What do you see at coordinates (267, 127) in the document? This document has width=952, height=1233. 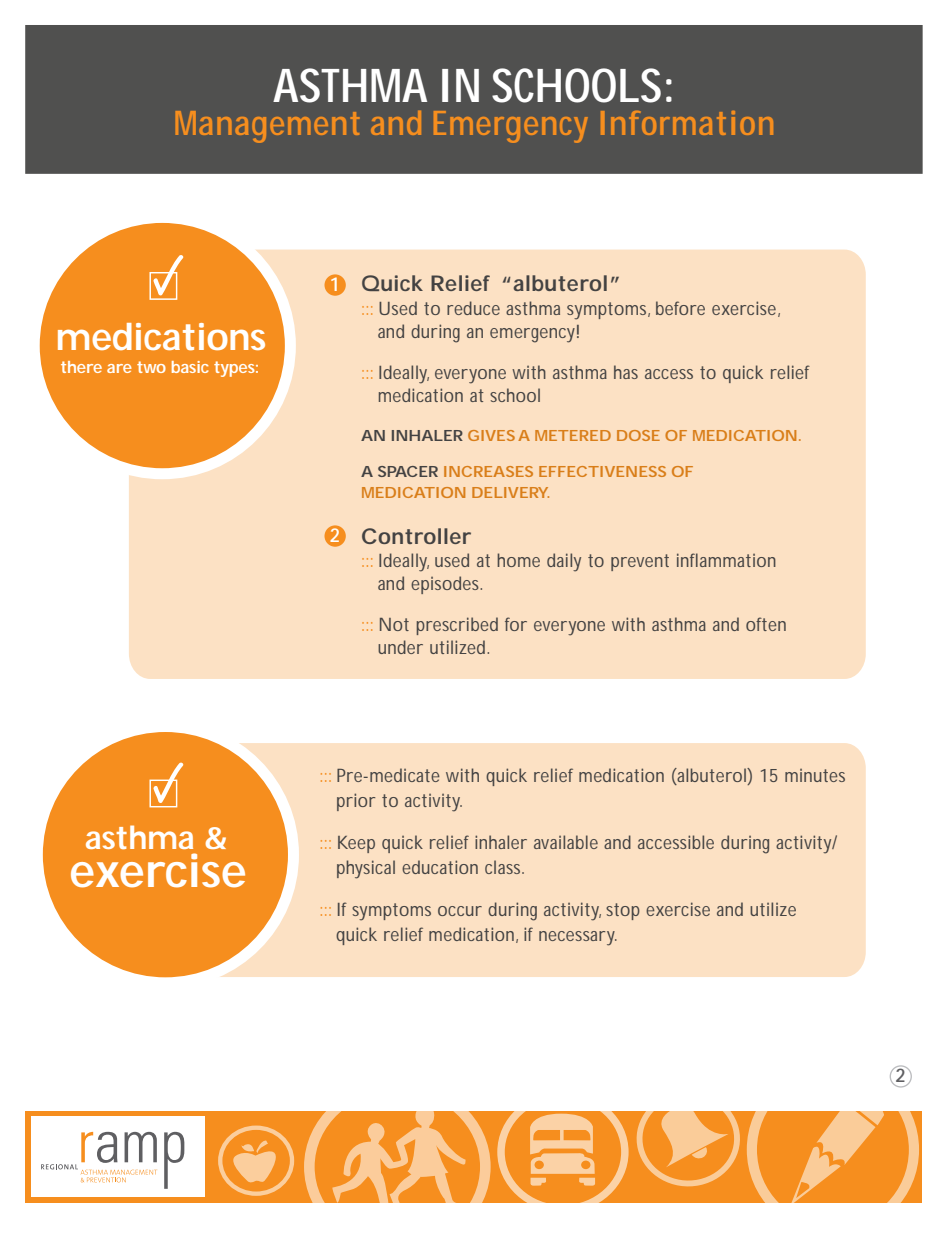 I see `Management` at bounding box center [267, 127].
